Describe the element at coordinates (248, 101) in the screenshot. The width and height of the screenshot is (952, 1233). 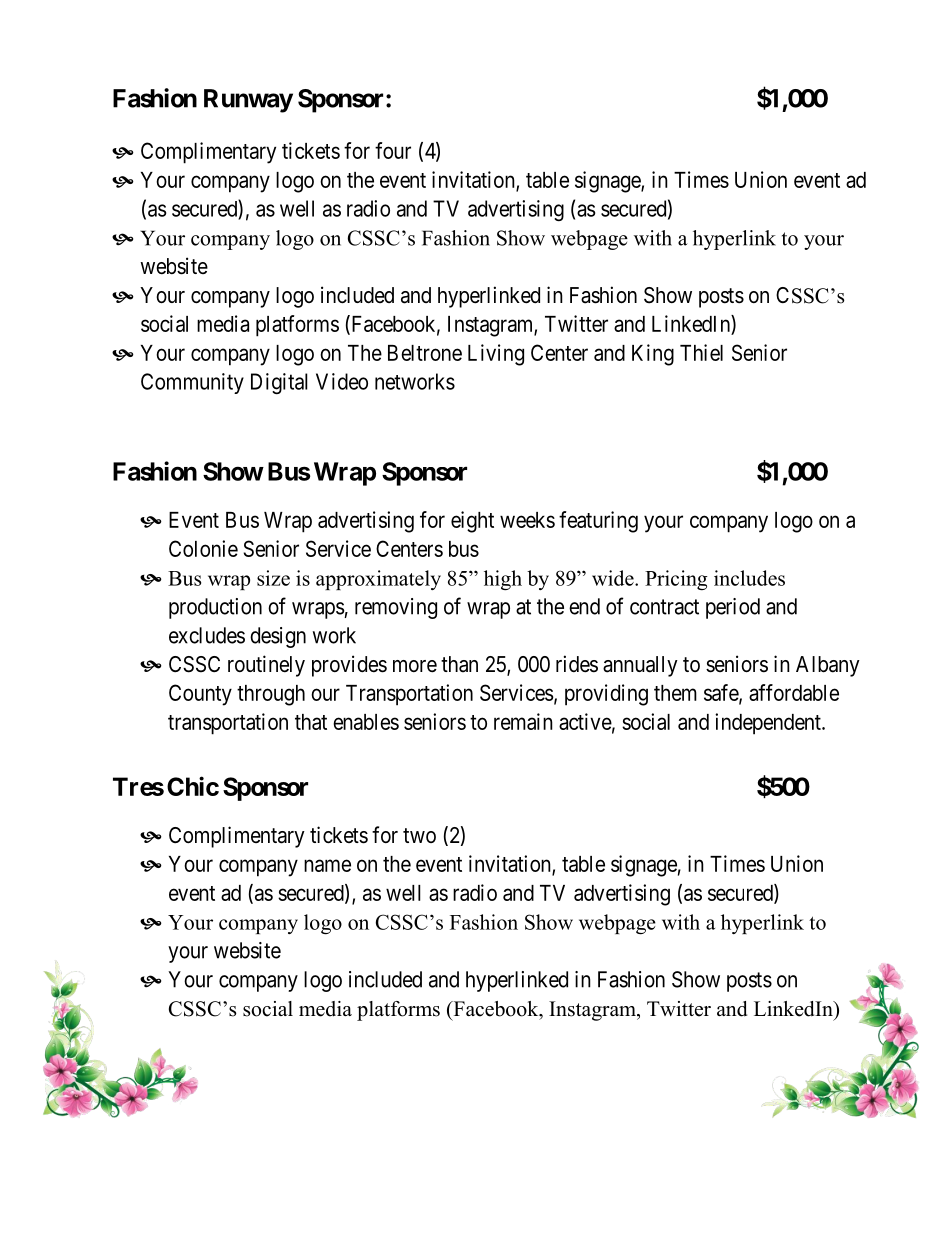
I see `Runway` at that location.
